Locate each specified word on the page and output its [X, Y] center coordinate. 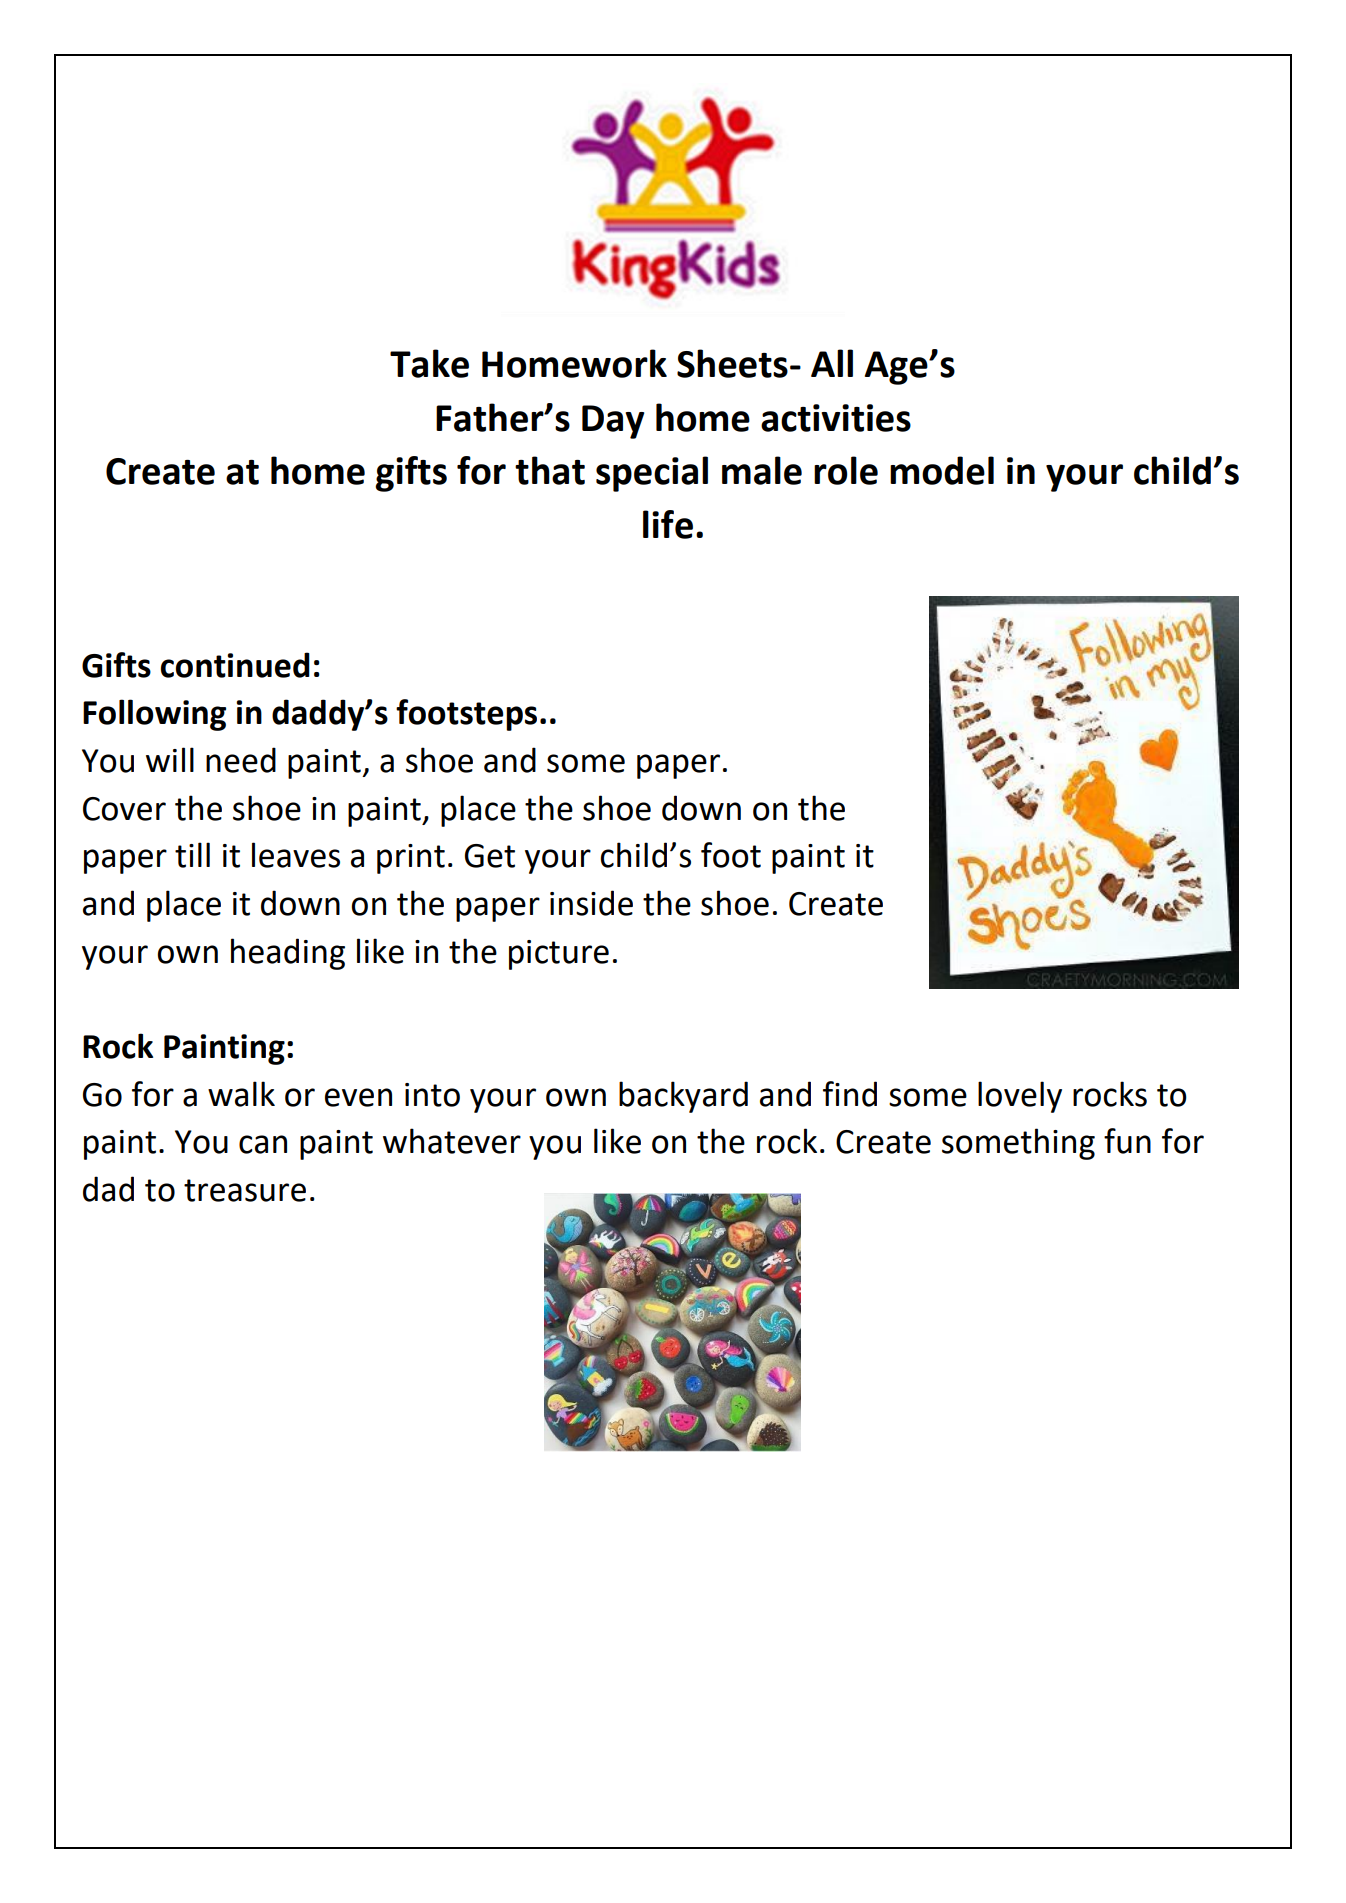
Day [613, 422]
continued [235, 665]
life [668, 524]
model [942, 470]
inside [591, 903]
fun [1127, 1141]
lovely [1020, 1097]
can [263, 1144]
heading [288, 954]
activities [836, 418]
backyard [683, 1097]
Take [429, 363]
